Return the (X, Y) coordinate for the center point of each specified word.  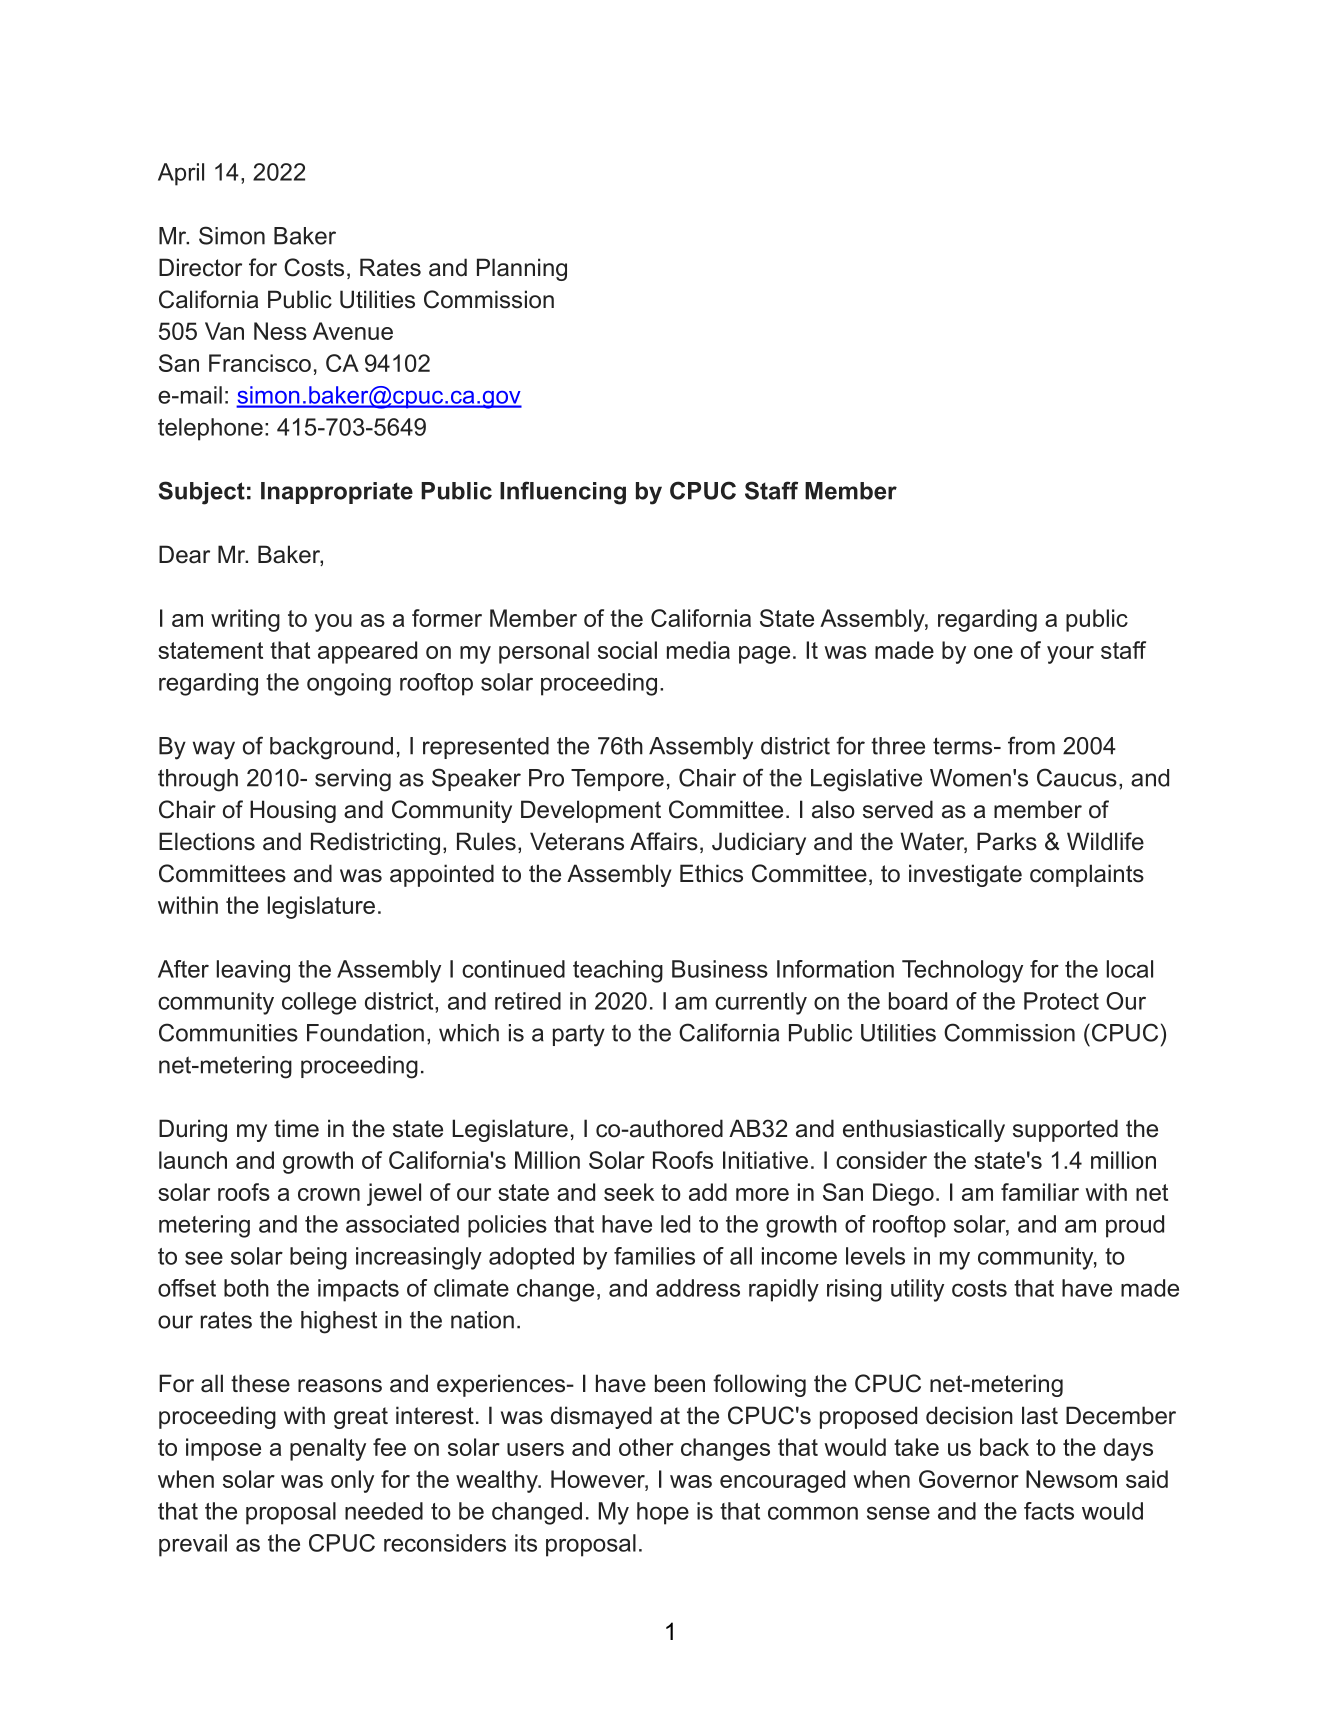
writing (245, 620)
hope (663, 1513)
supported (1065, 1130)
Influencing (563, 493)
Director (200, 267)
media (698, 650)
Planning (522, 269)
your (1070, 655)
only (352, 1481)
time (296, 1128)
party (579, 1036)
